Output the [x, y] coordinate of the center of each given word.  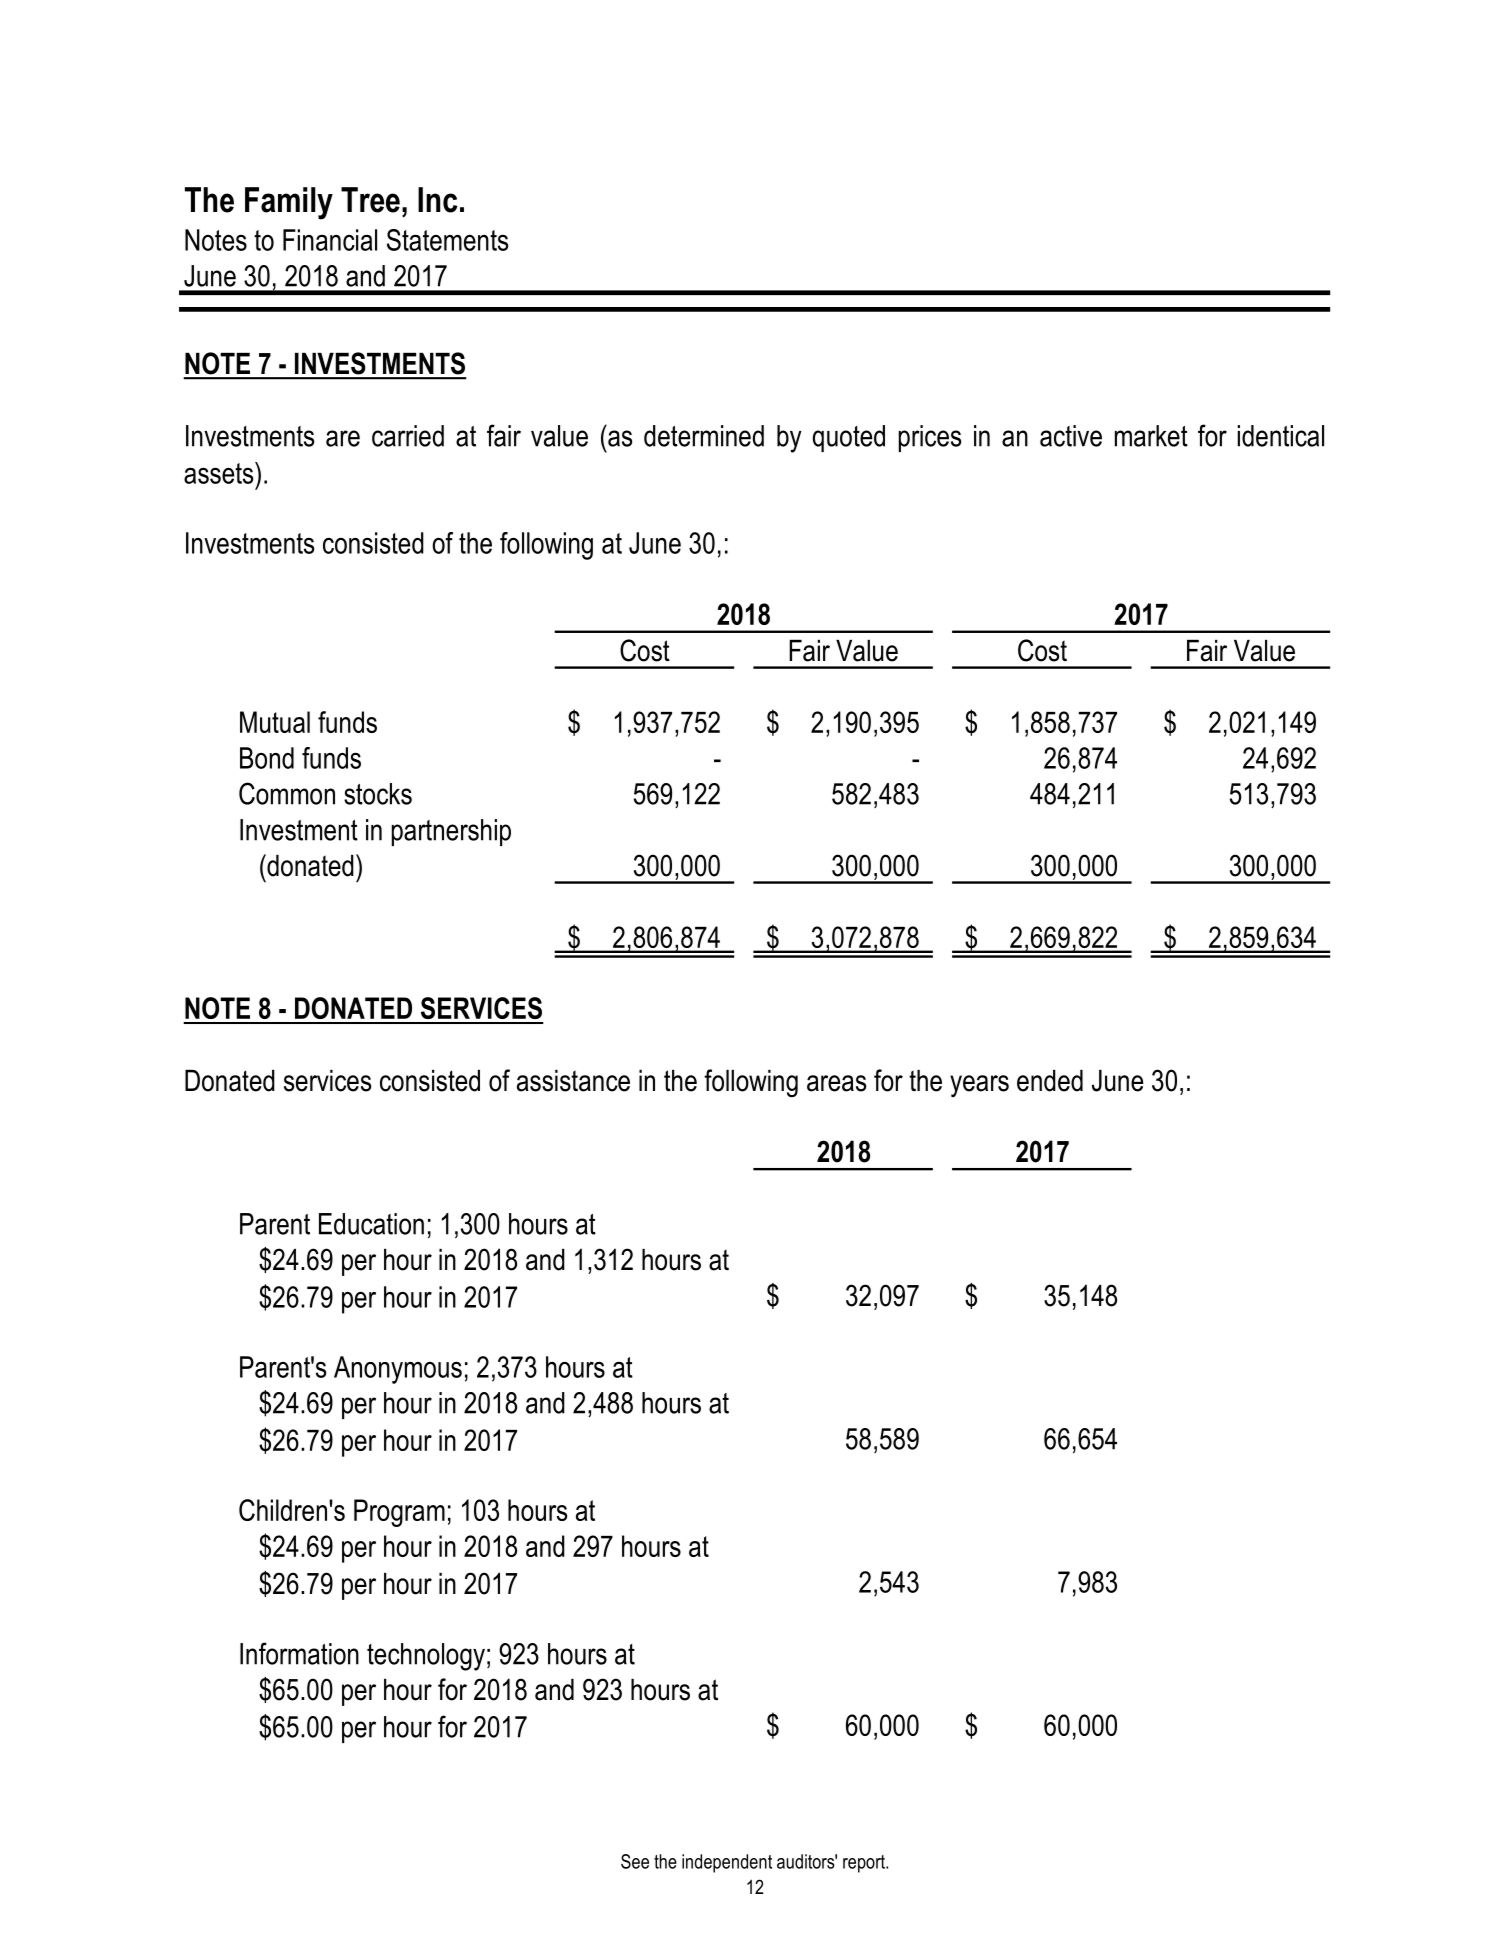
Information [299, 1653]
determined [704, 436]
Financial [330, 240]
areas [836, 1083]
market [1151, 436]
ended [1050, 1081]
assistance [573, 1081]
